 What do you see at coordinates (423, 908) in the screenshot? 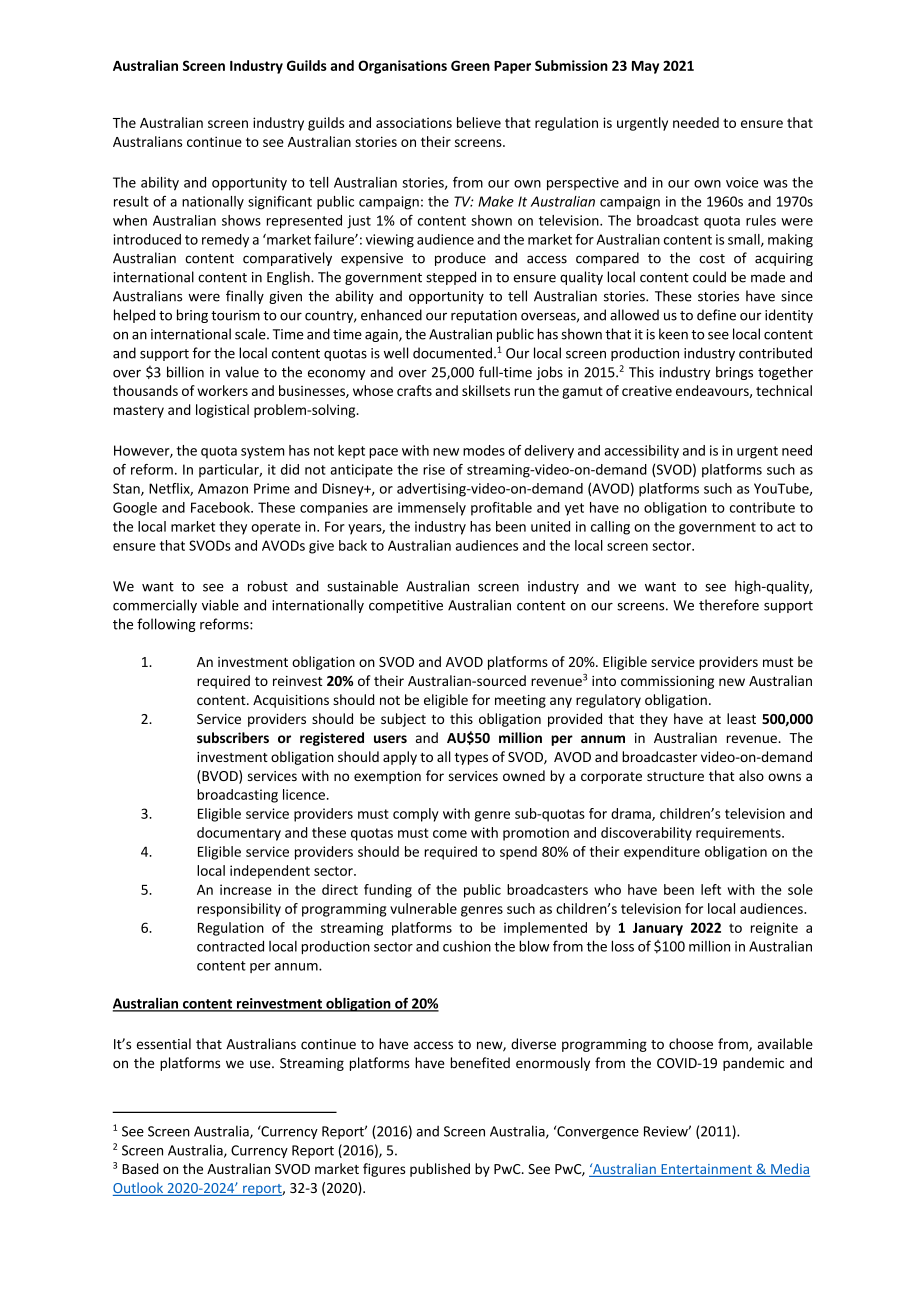
I see `vulnerable` at bounding box center [423, 908].
